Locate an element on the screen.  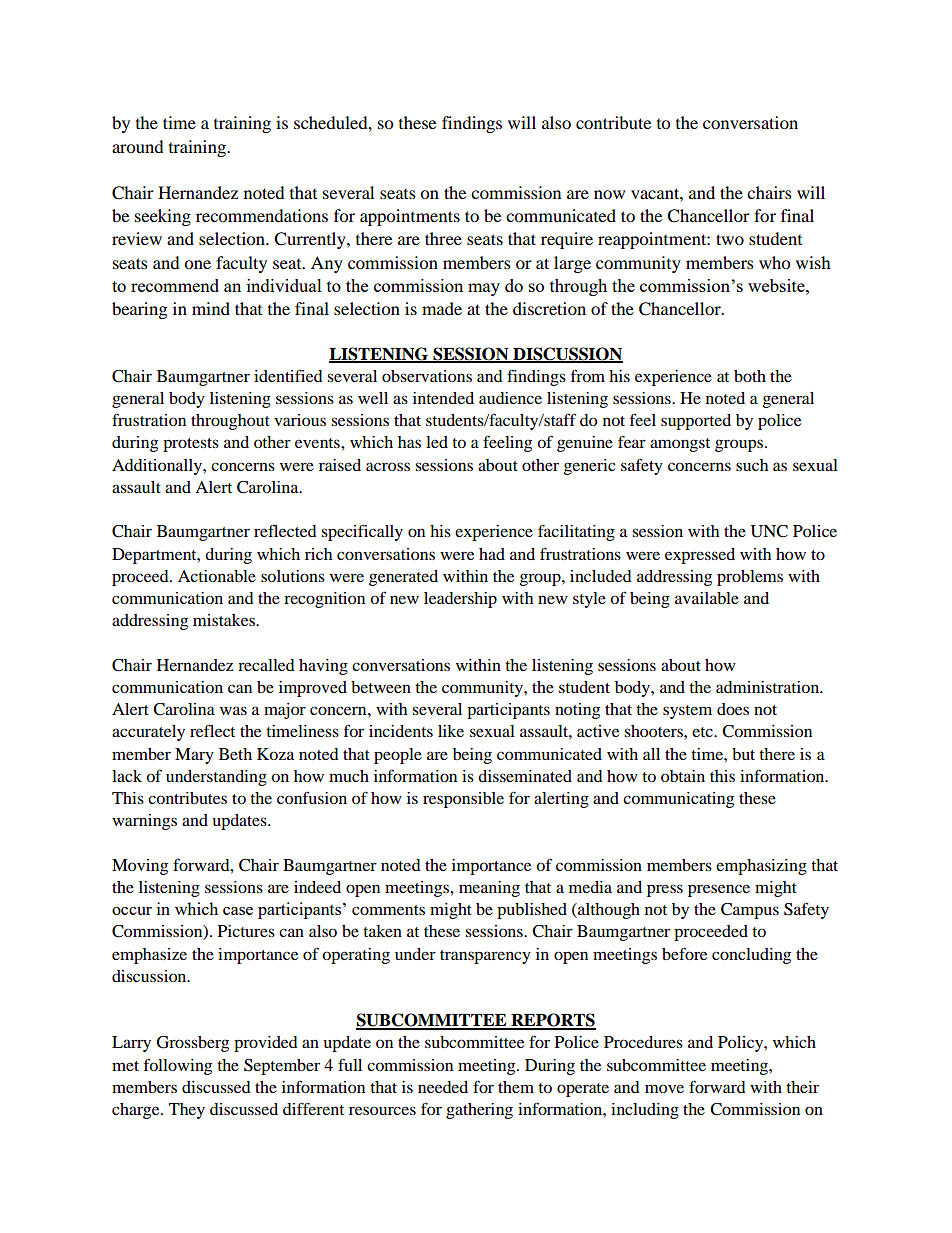
appointments is located at coordinates (410, 217).
